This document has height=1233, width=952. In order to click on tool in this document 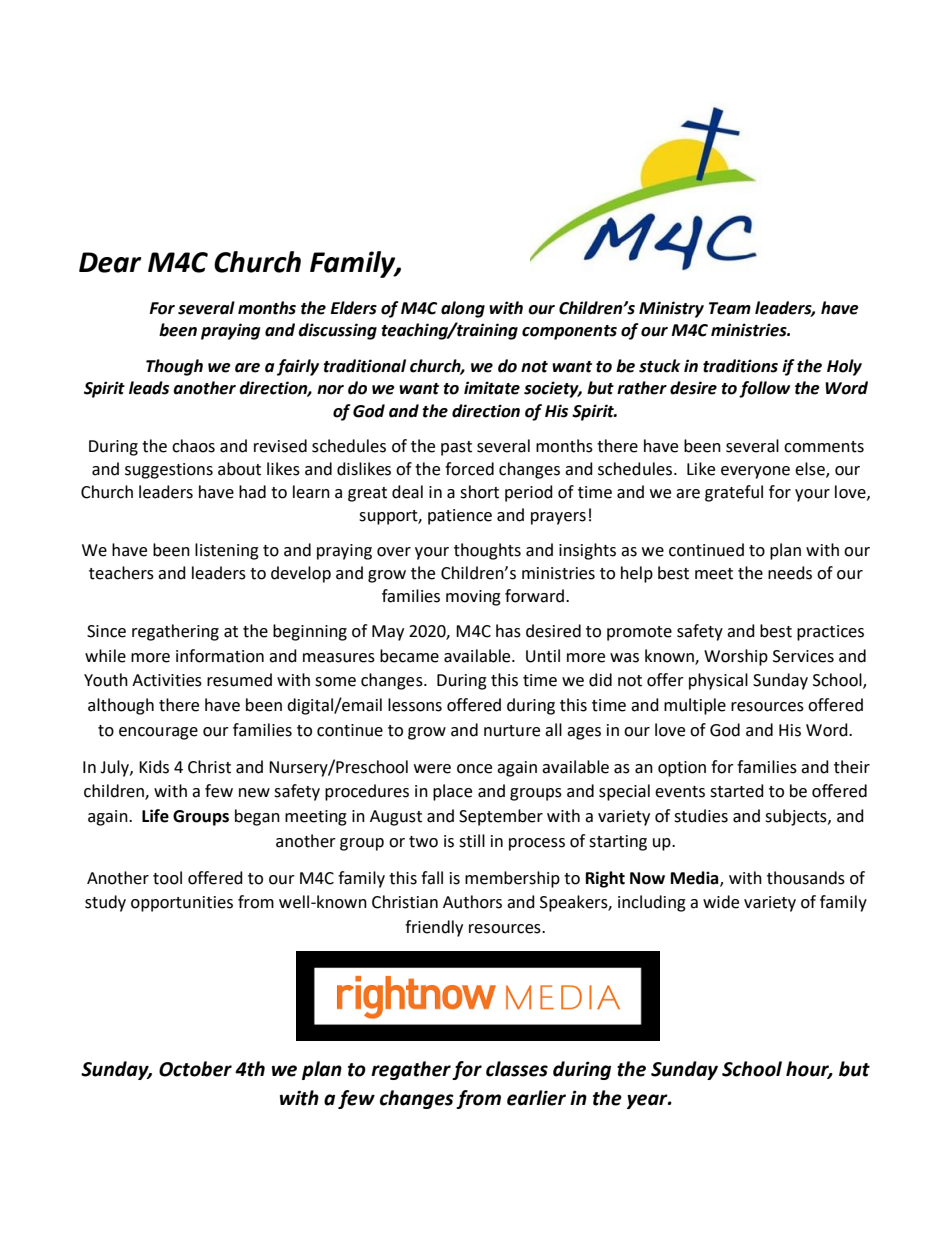, I will do `click(167, 878)`.
